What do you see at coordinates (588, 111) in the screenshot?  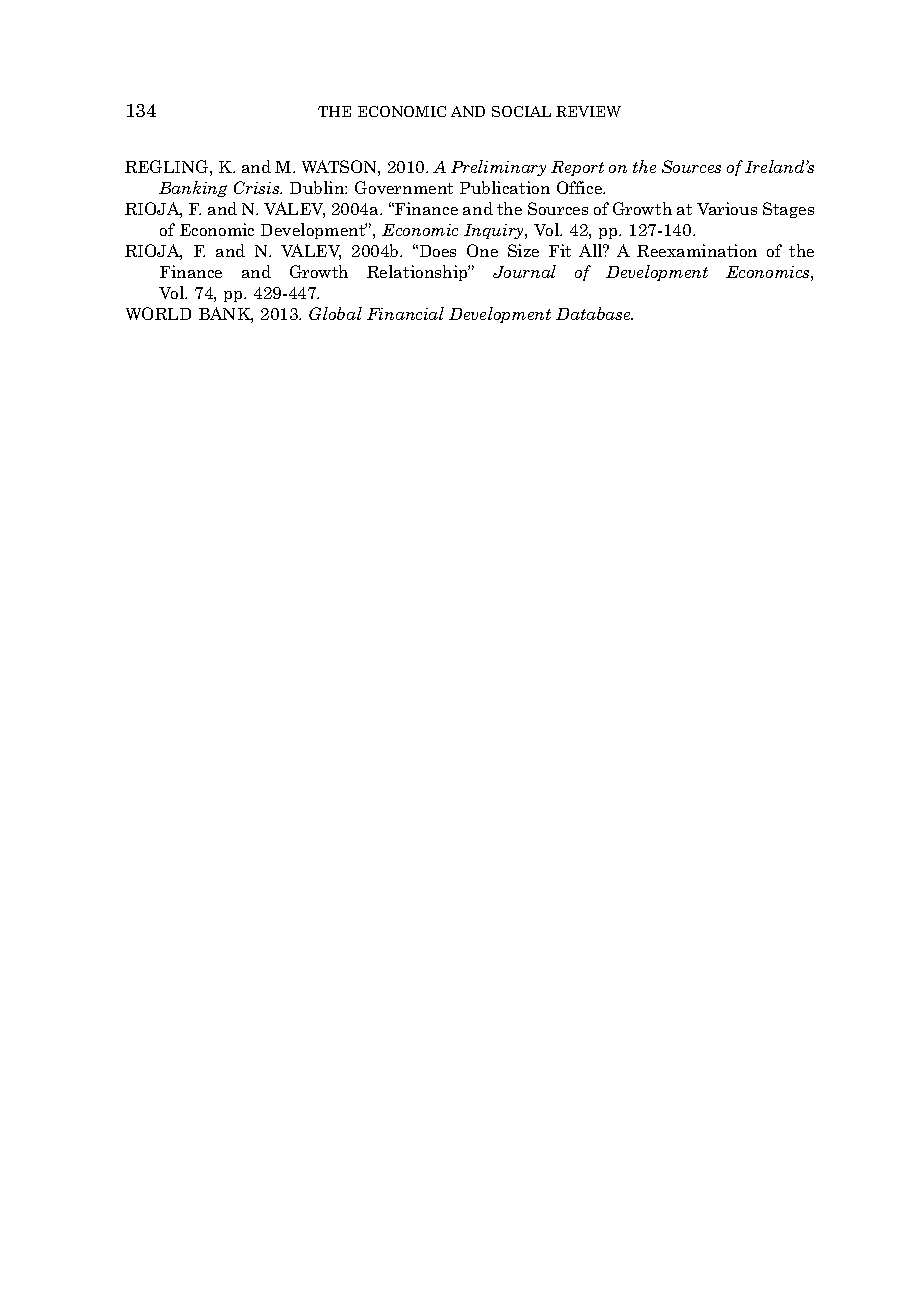 I see `REVIEW` at bounding box center [588, 111].
